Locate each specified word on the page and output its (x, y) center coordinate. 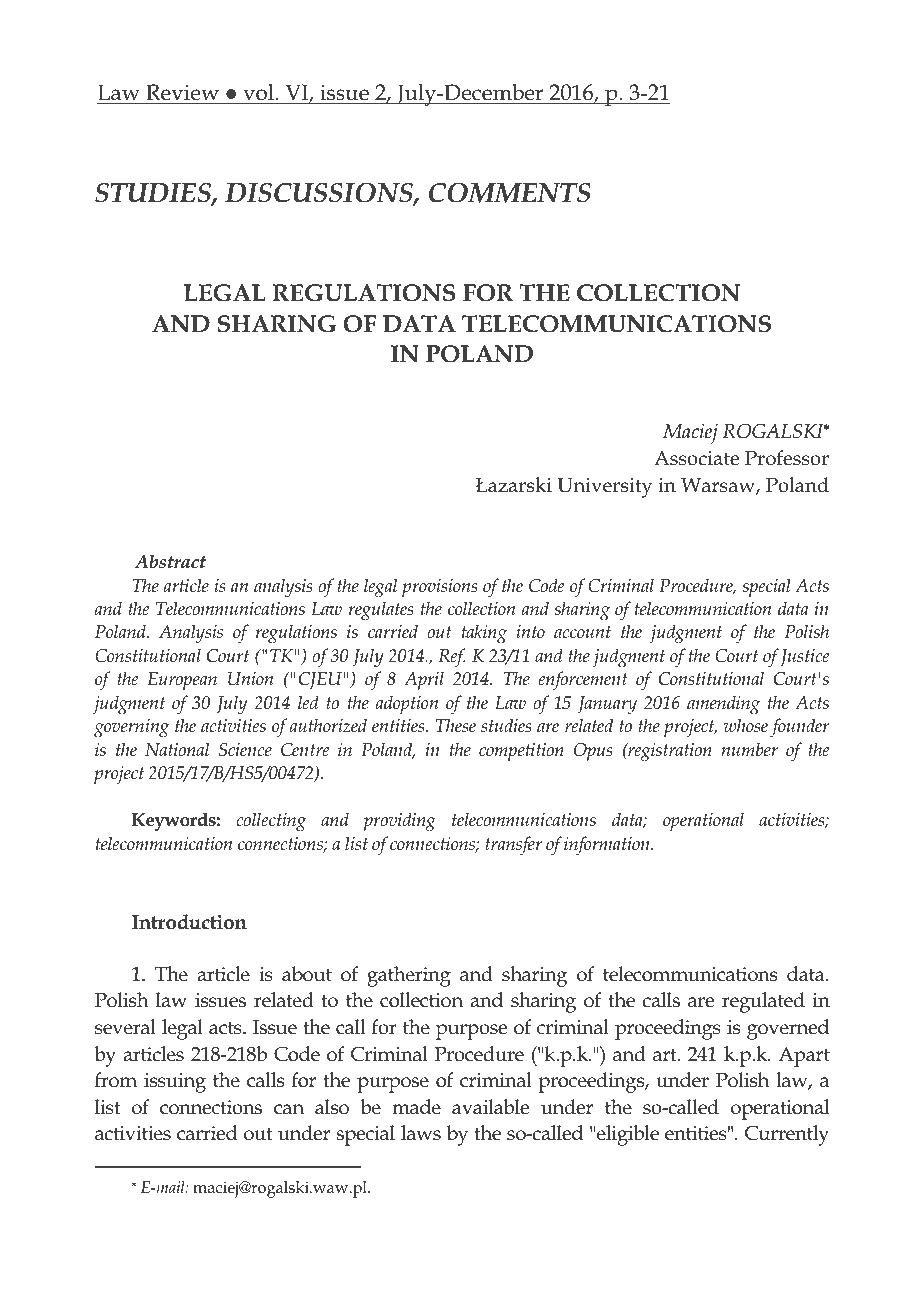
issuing (175, 1083)
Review (182, 92)
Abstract (171, 561)
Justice (804, 657)
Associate (696, 458)
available (490, 1107)
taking (484, 633)
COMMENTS (510, 193)
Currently (787, 1135)
